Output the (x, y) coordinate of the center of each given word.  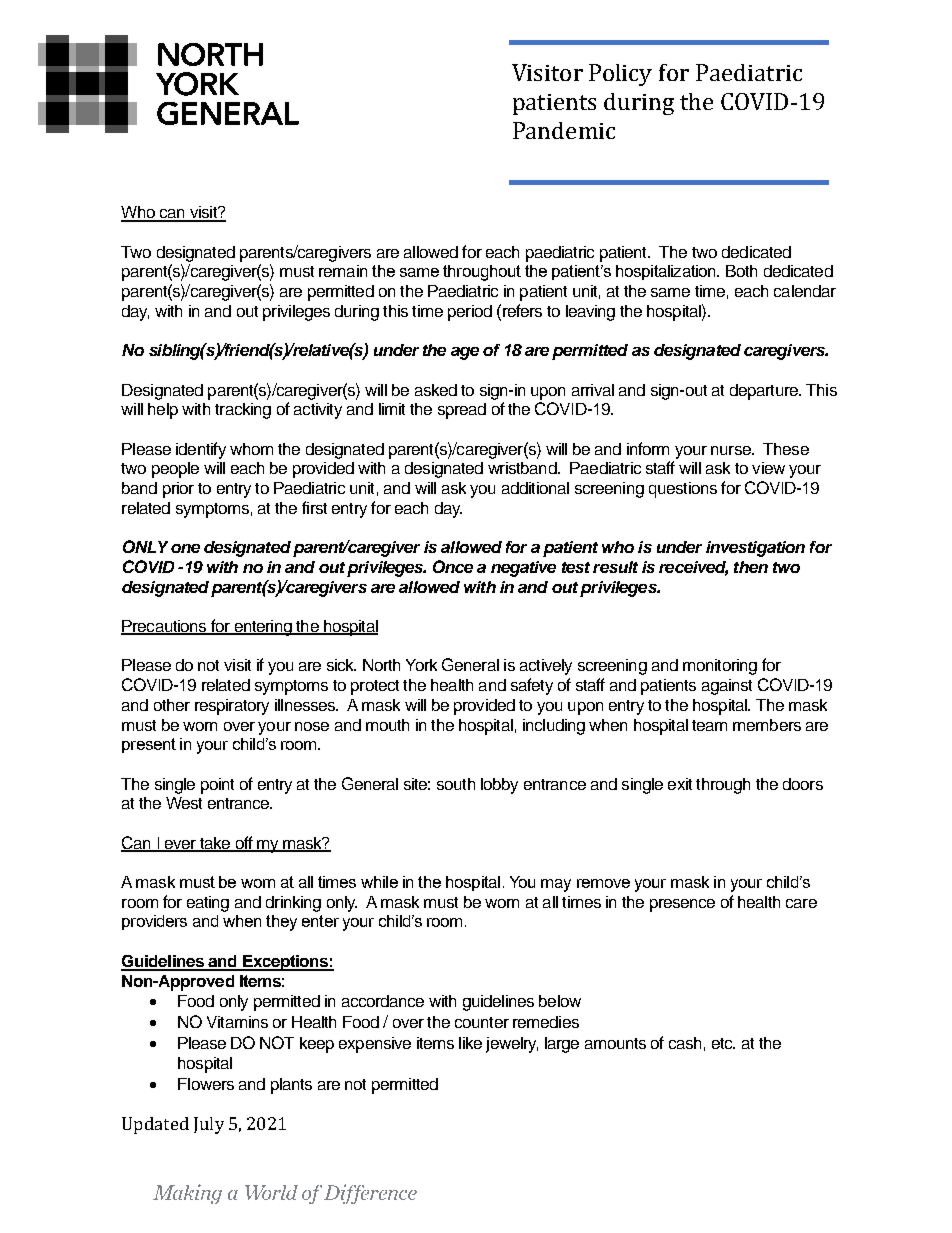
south (456, 784)
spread (462, 411)
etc (723, 1043)
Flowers (206, 1084)
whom (251, 449)
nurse (732, 450)
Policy (620, 75)
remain (343, 271)
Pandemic (564, 130)
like (470, 1043)
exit (680, 784)
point (217, 786)
